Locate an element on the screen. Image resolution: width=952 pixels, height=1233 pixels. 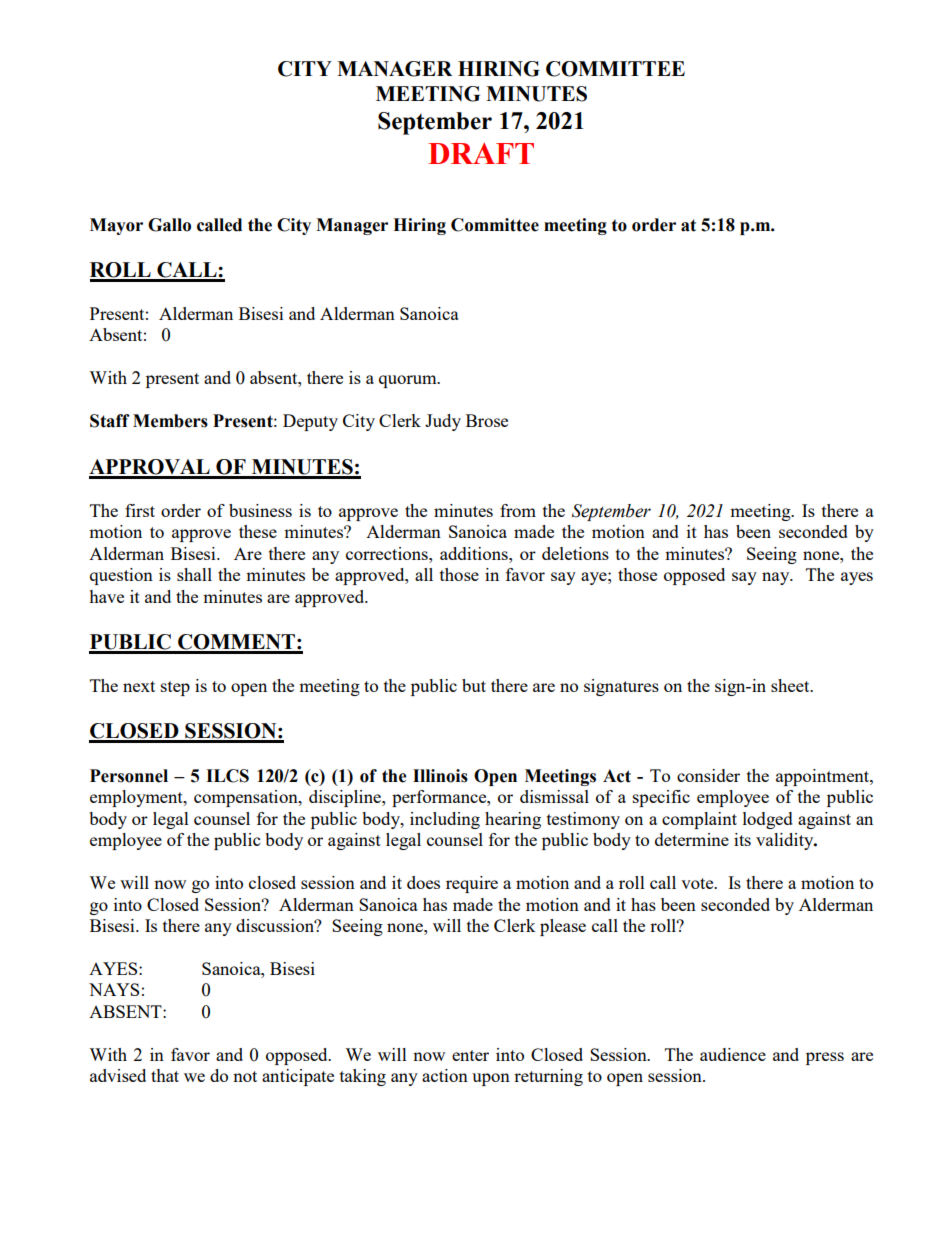
ILCS is located at coordinates (227, 776).
